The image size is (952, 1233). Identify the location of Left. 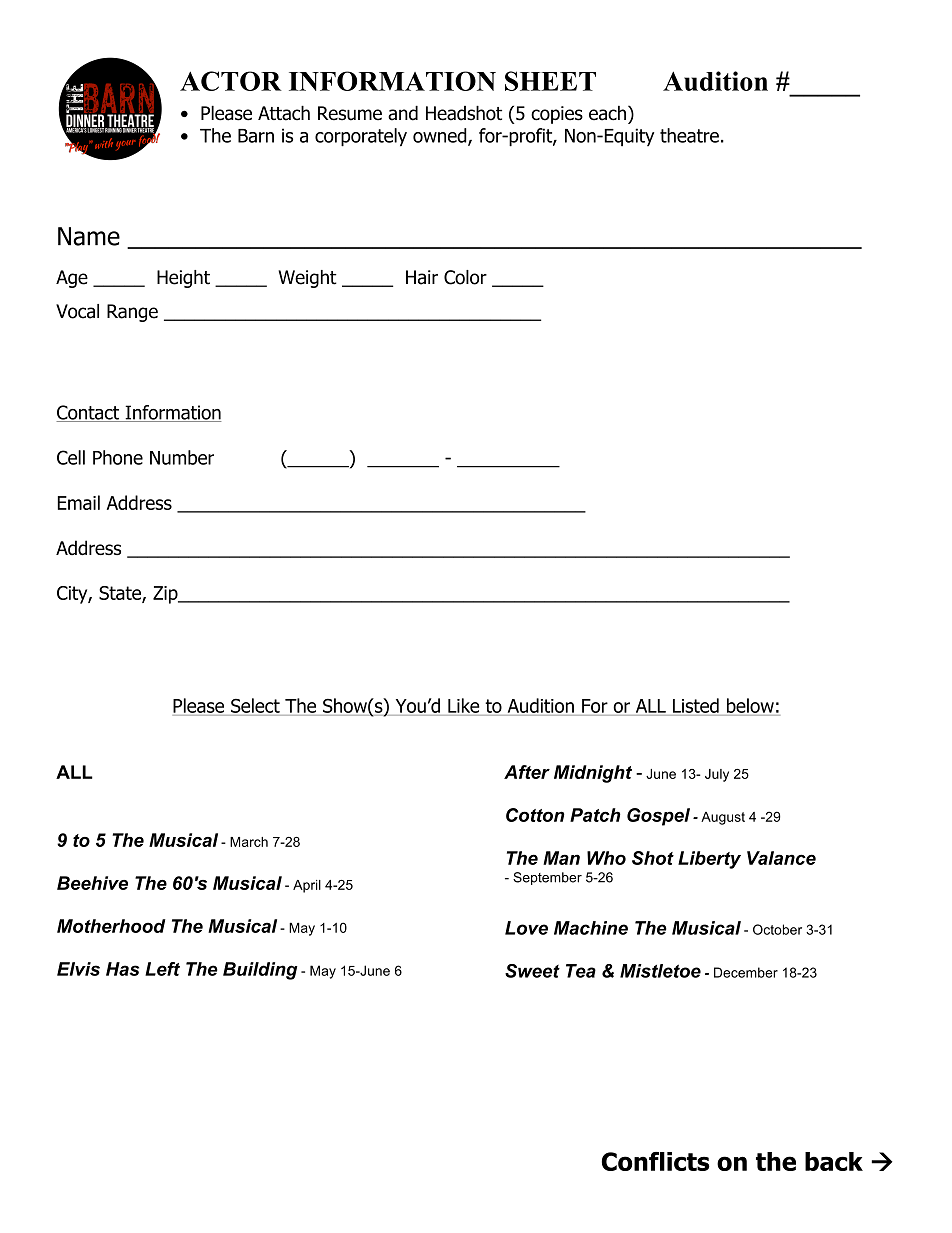
(162, 969).
